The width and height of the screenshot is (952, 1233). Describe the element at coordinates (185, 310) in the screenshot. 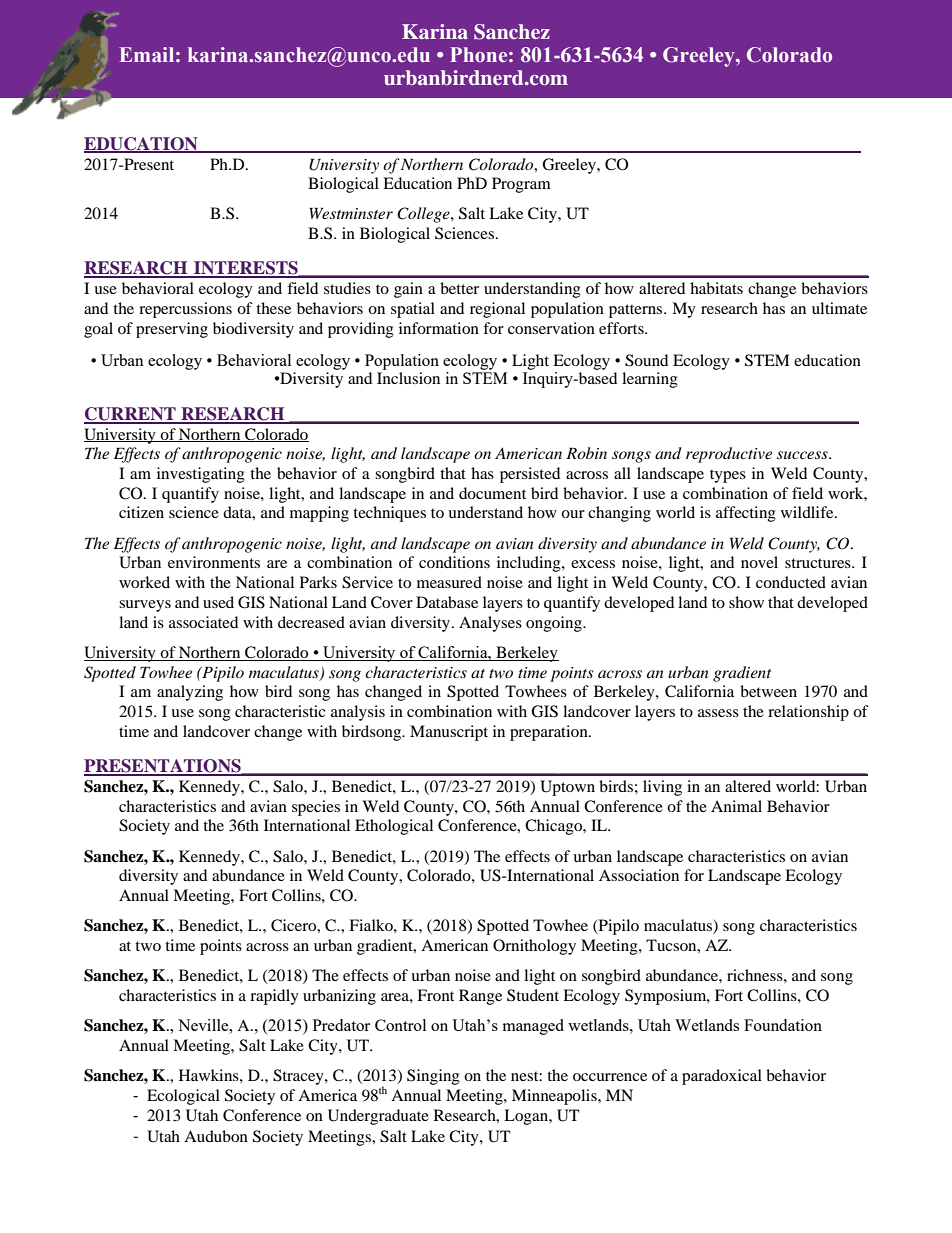

I see `repercussions` at that location.
